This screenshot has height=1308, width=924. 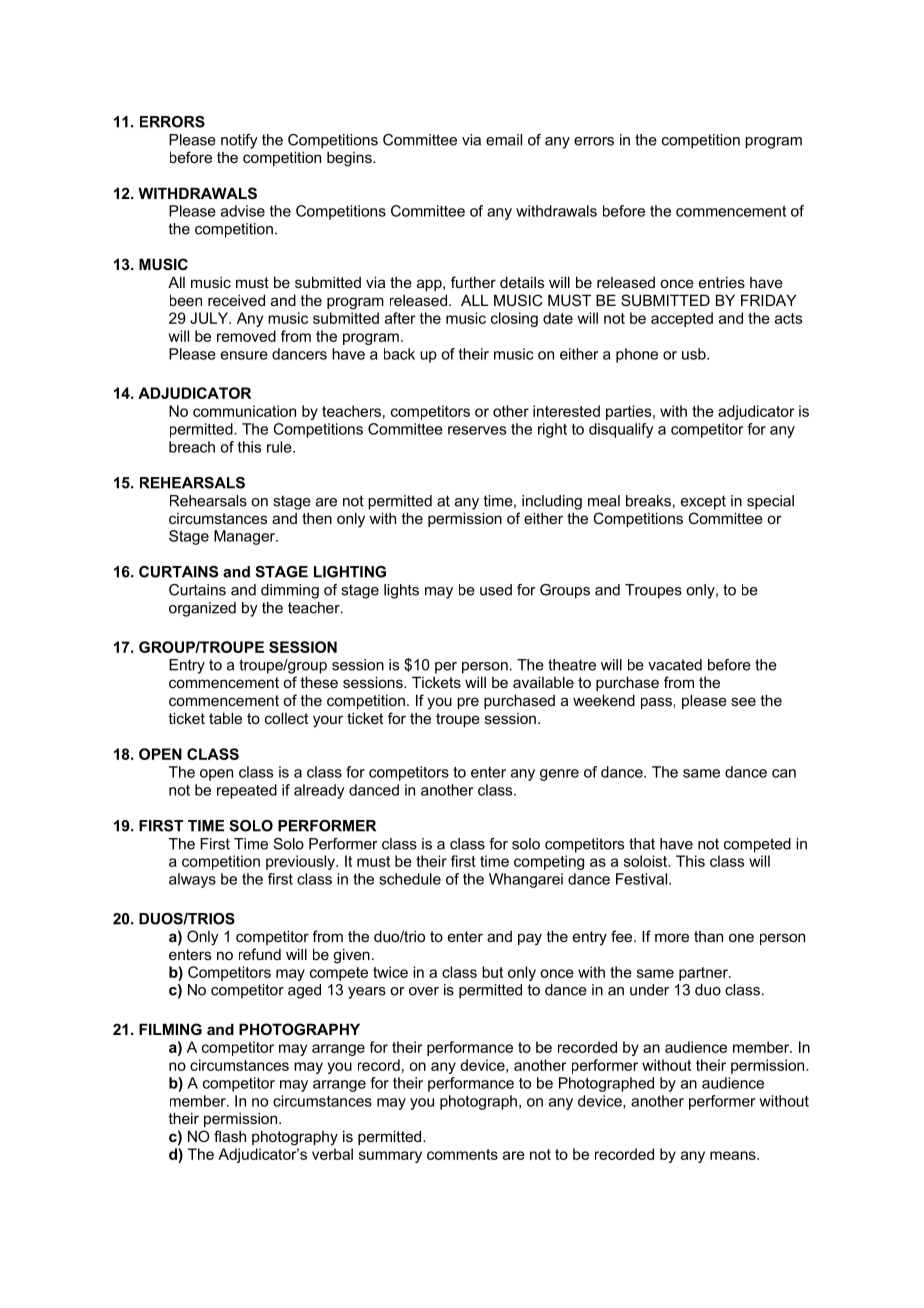 What do you see at coordinates (675, 665) in the screenshot?
I see `vacated` at bounding box center [675, 665].
